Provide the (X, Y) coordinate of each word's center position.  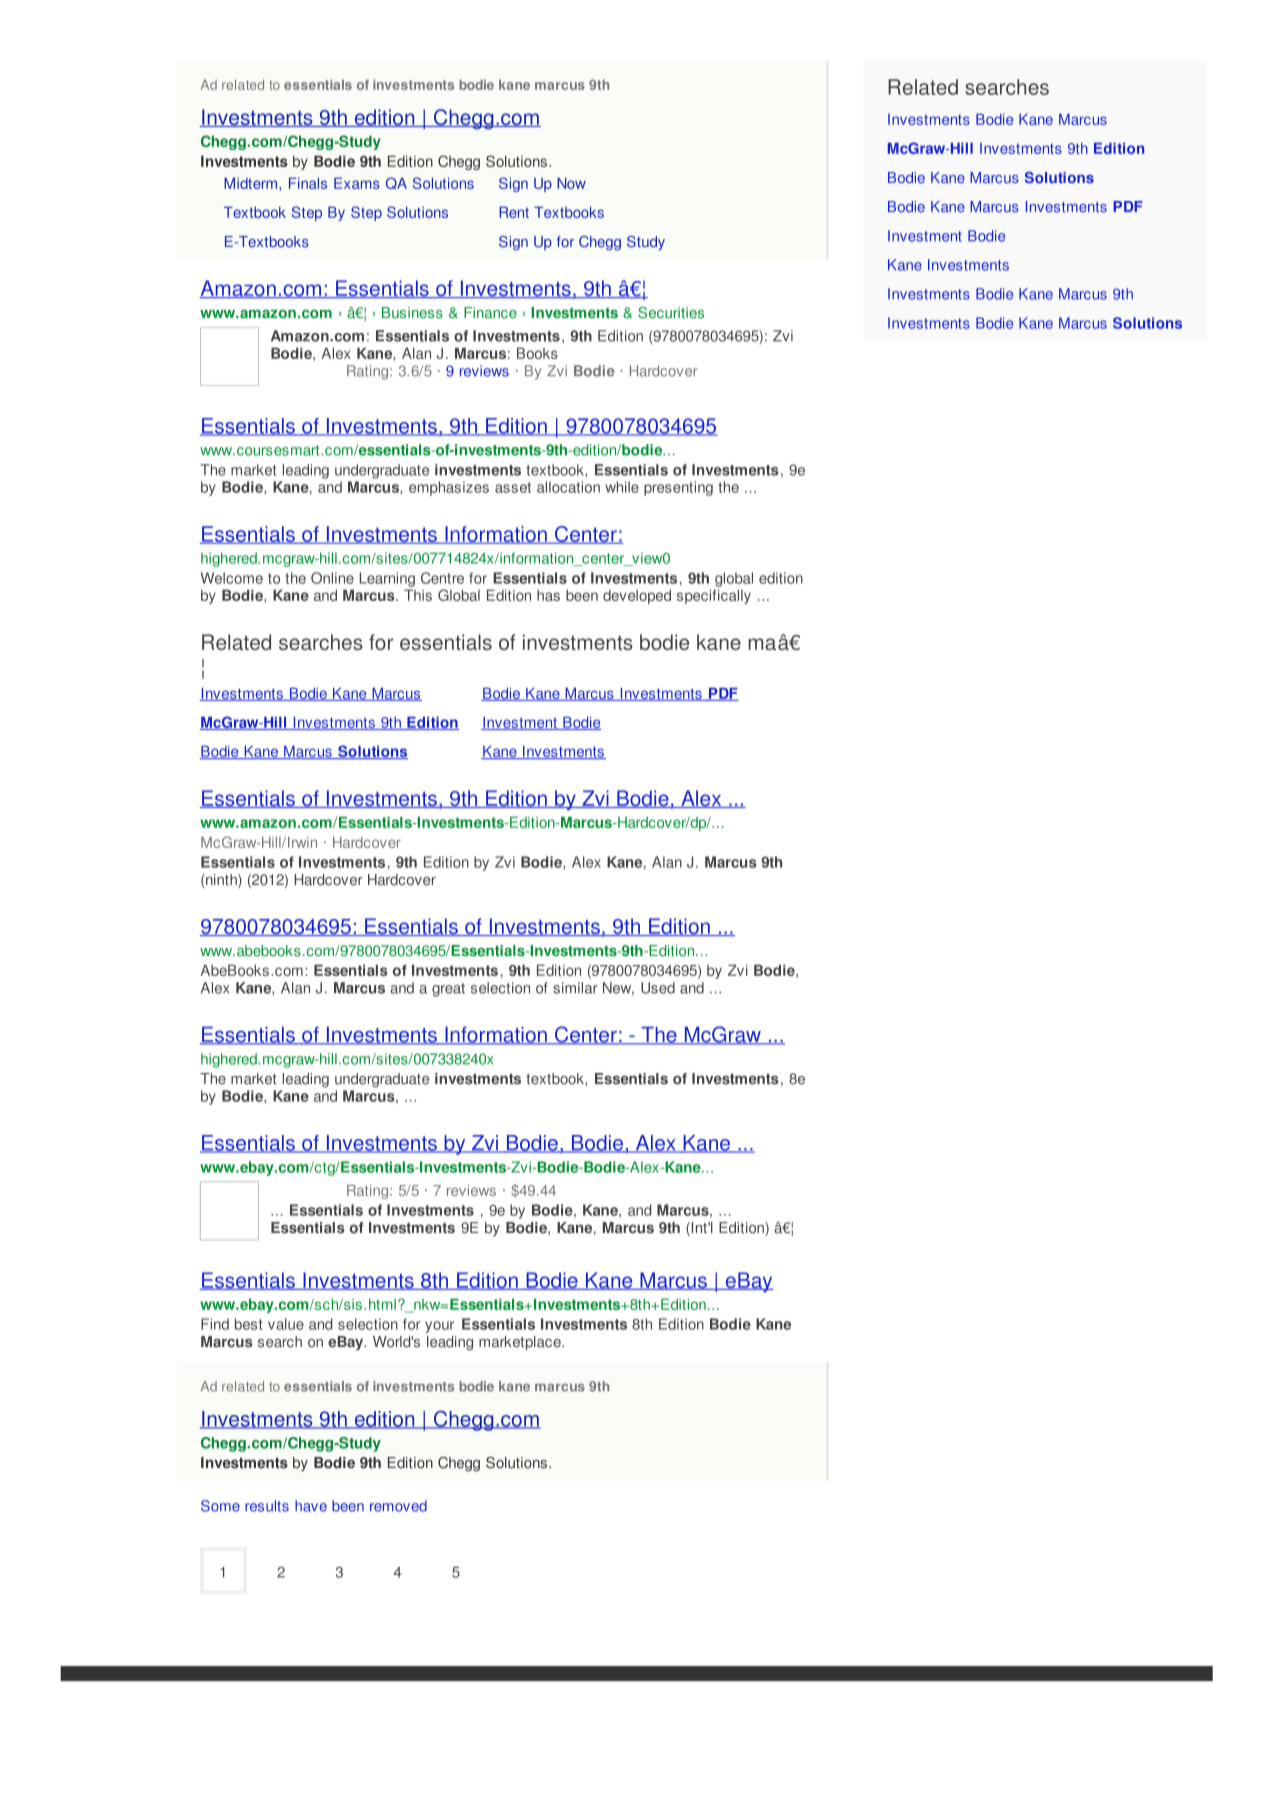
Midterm (250, 183)
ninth (221, 881)
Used (658, 988)
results (267, 1506)
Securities (671, 313)
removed (398, 1506)
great (448, 990)
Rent (514, 212)
